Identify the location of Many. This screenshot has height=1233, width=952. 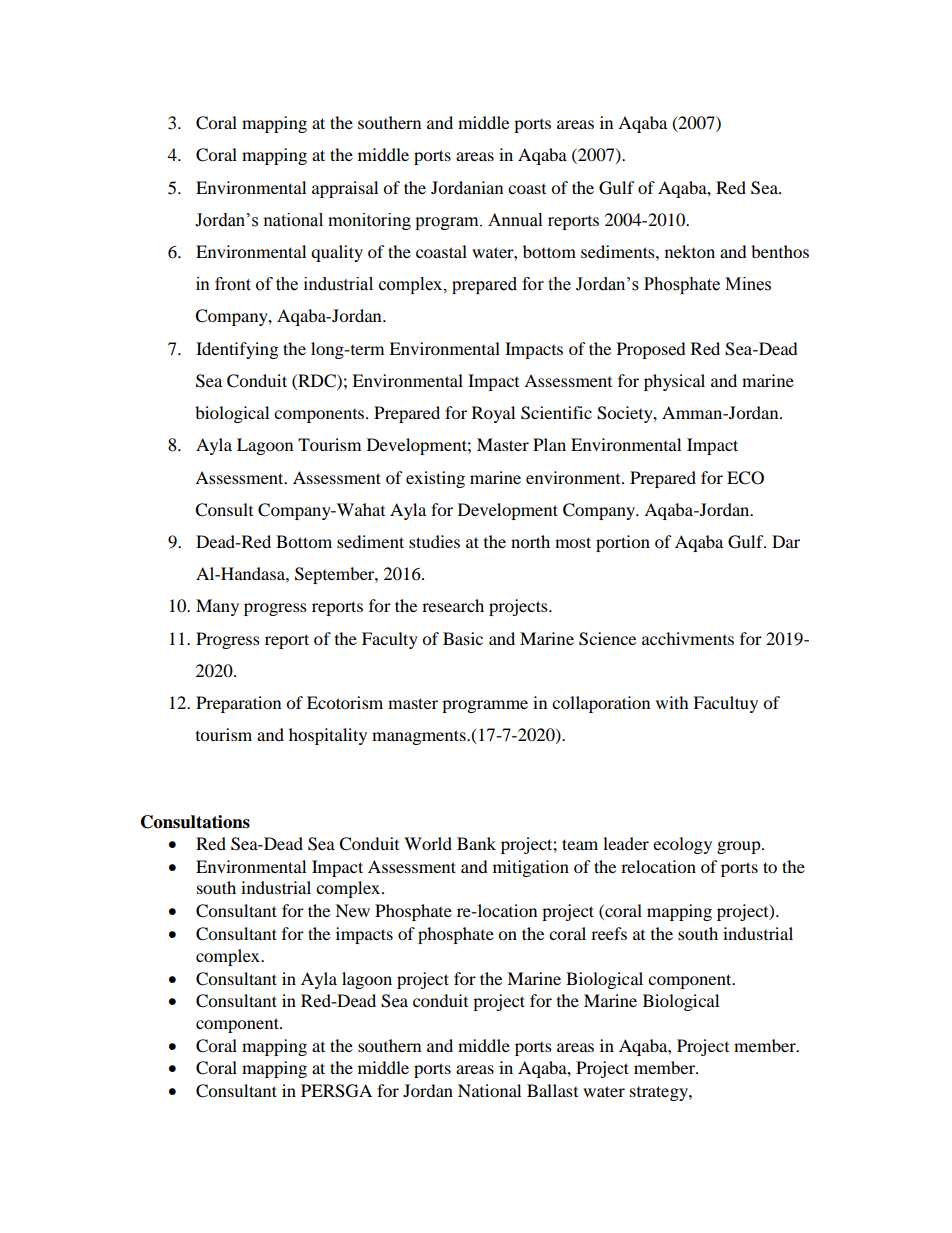
(217, 607).
